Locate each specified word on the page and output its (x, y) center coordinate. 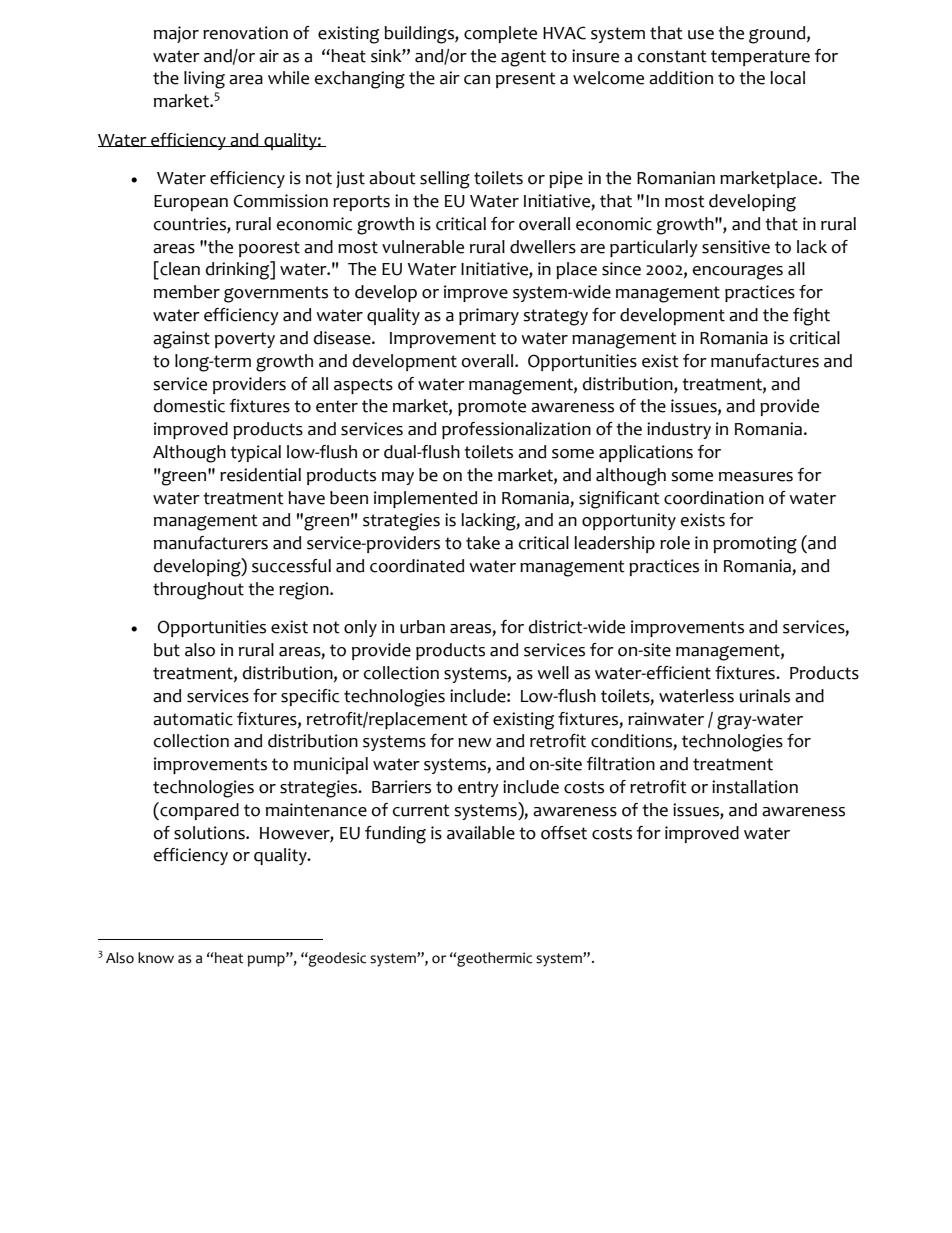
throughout (198, 591)
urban (422, 627)
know (156, 958)
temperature (760, 58)
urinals (765, 696)
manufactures (765, 361)
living (204, 80)
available (481, 833)
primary (489, 316)
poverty (245, 340)
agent (523, 58)
